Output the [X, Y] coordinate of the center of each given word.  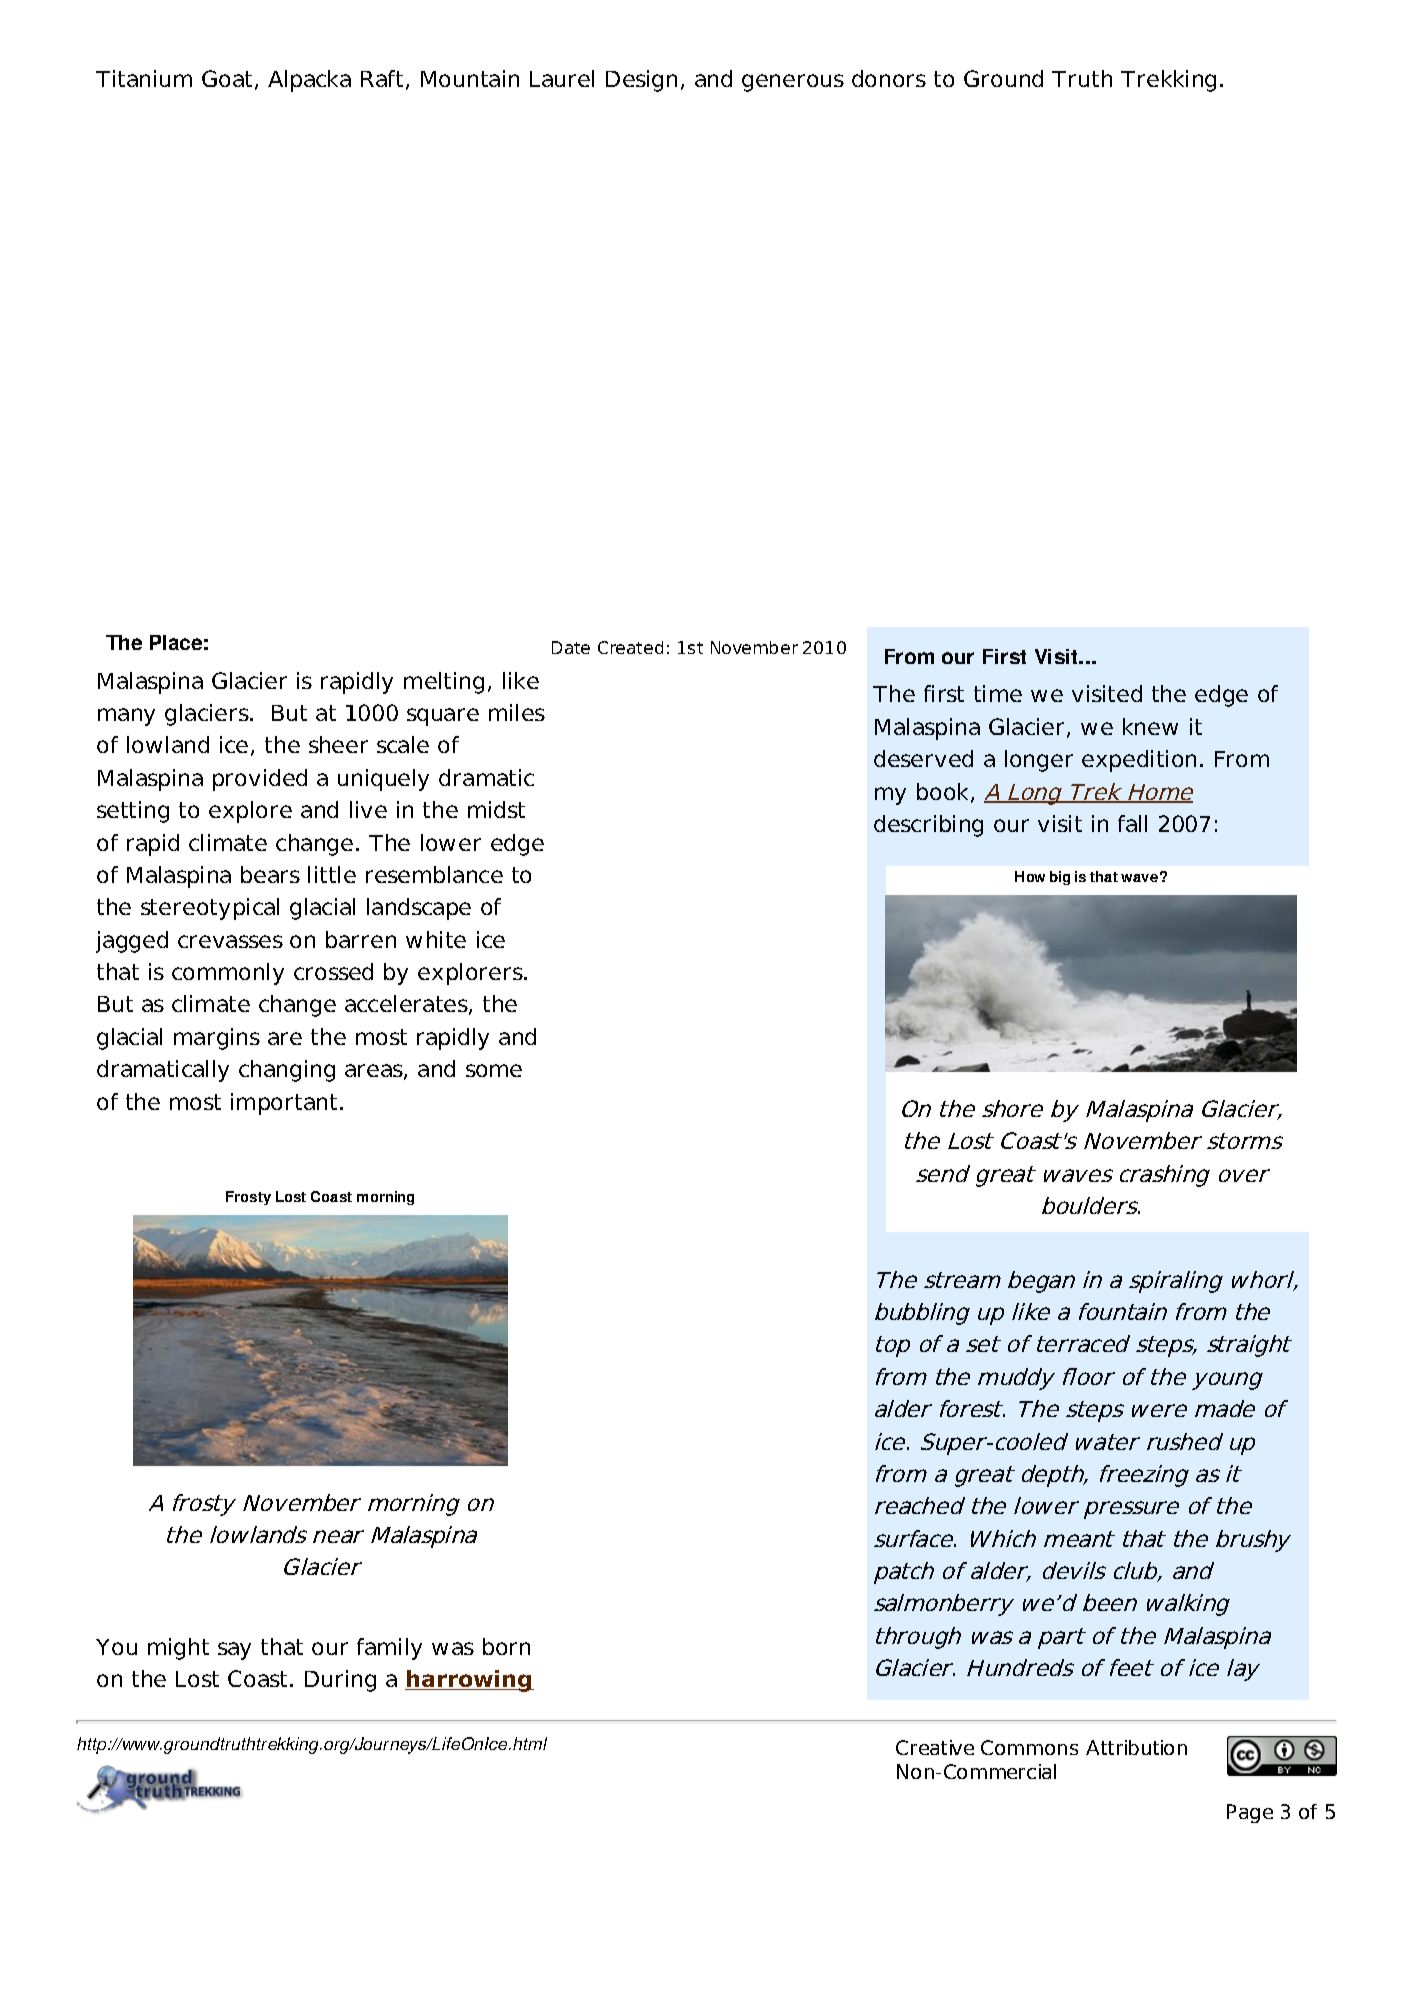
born [506, 1646]
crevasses [230, 941]
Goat [227, 78]
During [340, 1681]
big [1060, 878]
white [436, 939]
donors [889, 78]
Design [641, 81]
